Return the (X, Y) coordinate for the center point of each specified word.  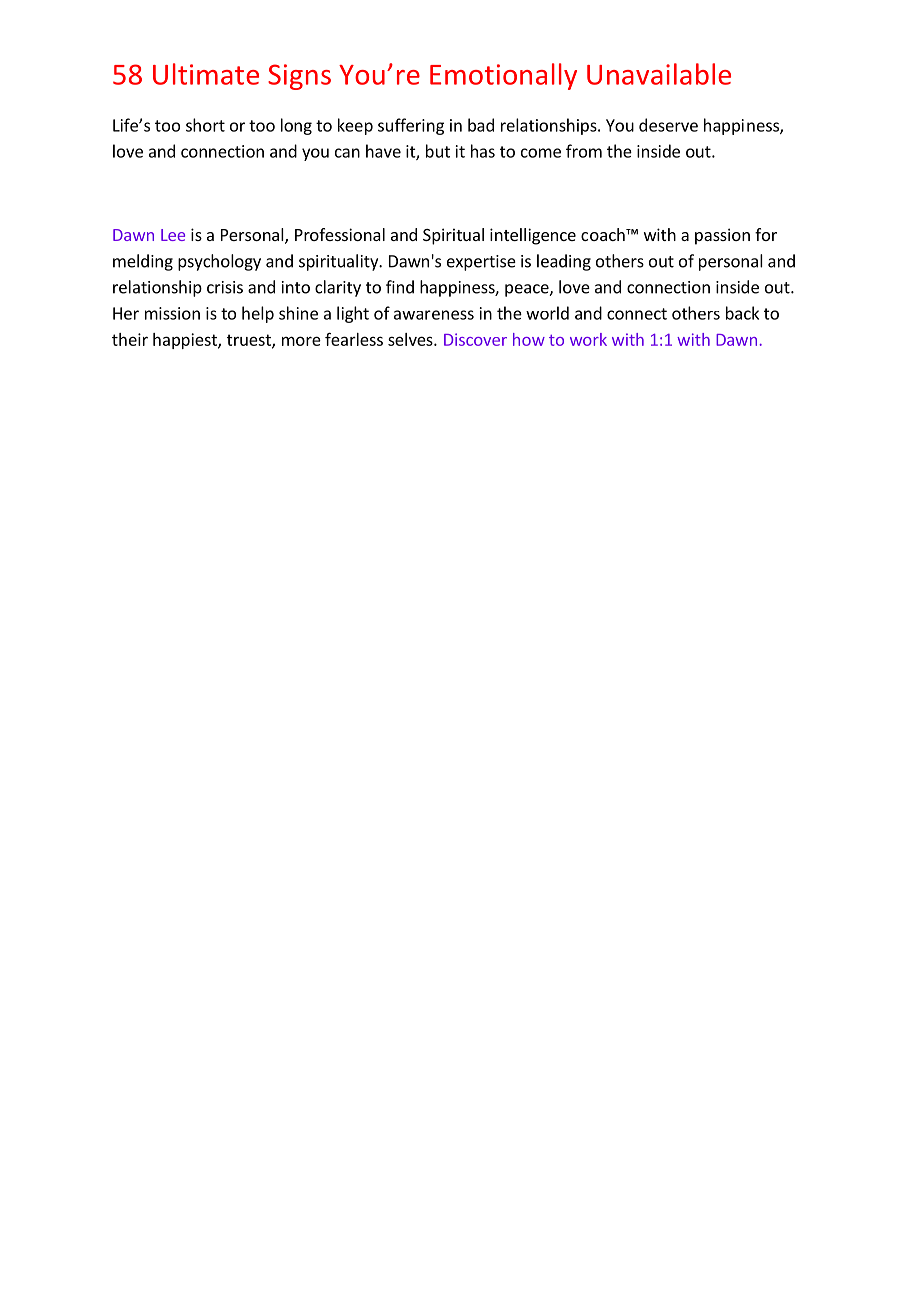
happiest (186, 341)
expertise (481, 263)
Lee (173, 235)
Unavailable (659, 74)
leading (564, 262)
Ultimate (206, 74)
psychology (219, 262)
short (205, 125)
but (438, 151)
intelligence (533, 236)
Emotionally (503, 76)
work (588, 339)
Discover (475, 339)
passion (722, 236)
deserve (668, 125)
